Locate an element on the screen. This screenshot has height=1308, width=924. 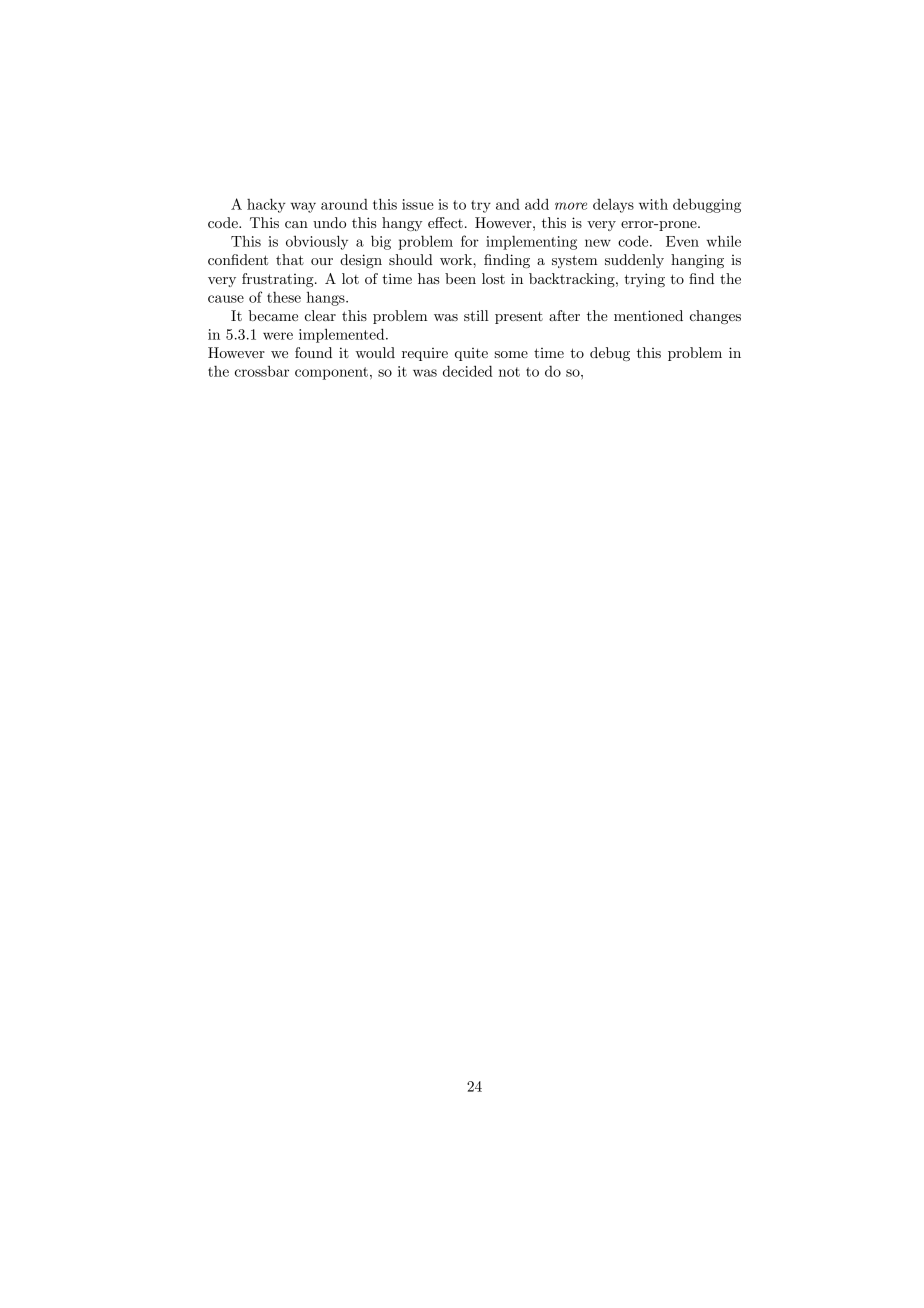
trying is located at coordinates (644, 280).
